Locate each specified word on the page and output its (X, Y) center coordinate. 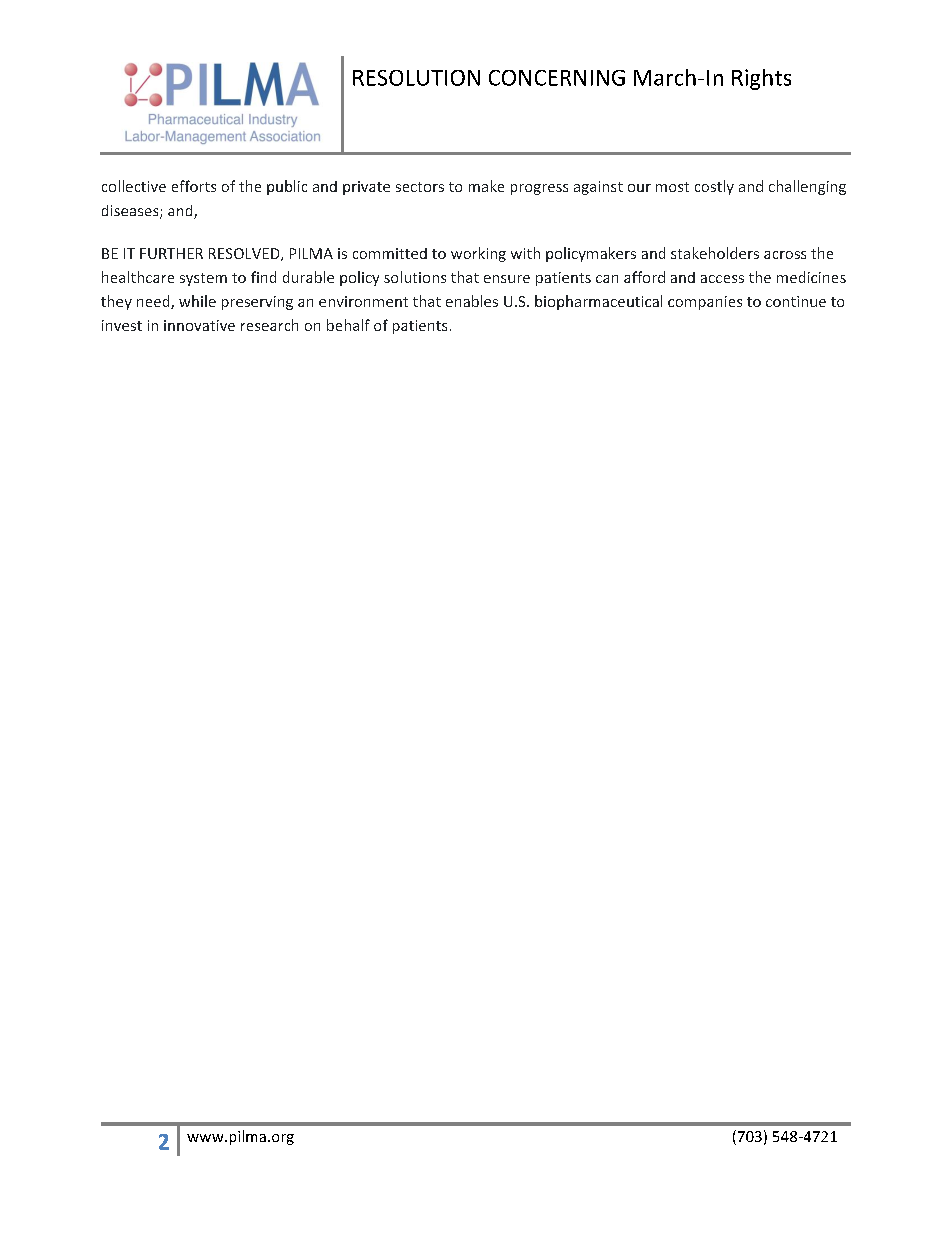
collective (134, 186)
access (722, 279)
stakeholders (715, 253)
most (672, 187)
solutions (415, 277)
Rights (761, 79)
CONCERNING (557, 78)
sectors (420, 187)
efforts (194, 186)
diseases (131, 212)
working (478, 254)
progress (539, 189)
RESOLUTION (416, 78)
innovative (199, 325)
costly (714, 187)
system (203, 279)
